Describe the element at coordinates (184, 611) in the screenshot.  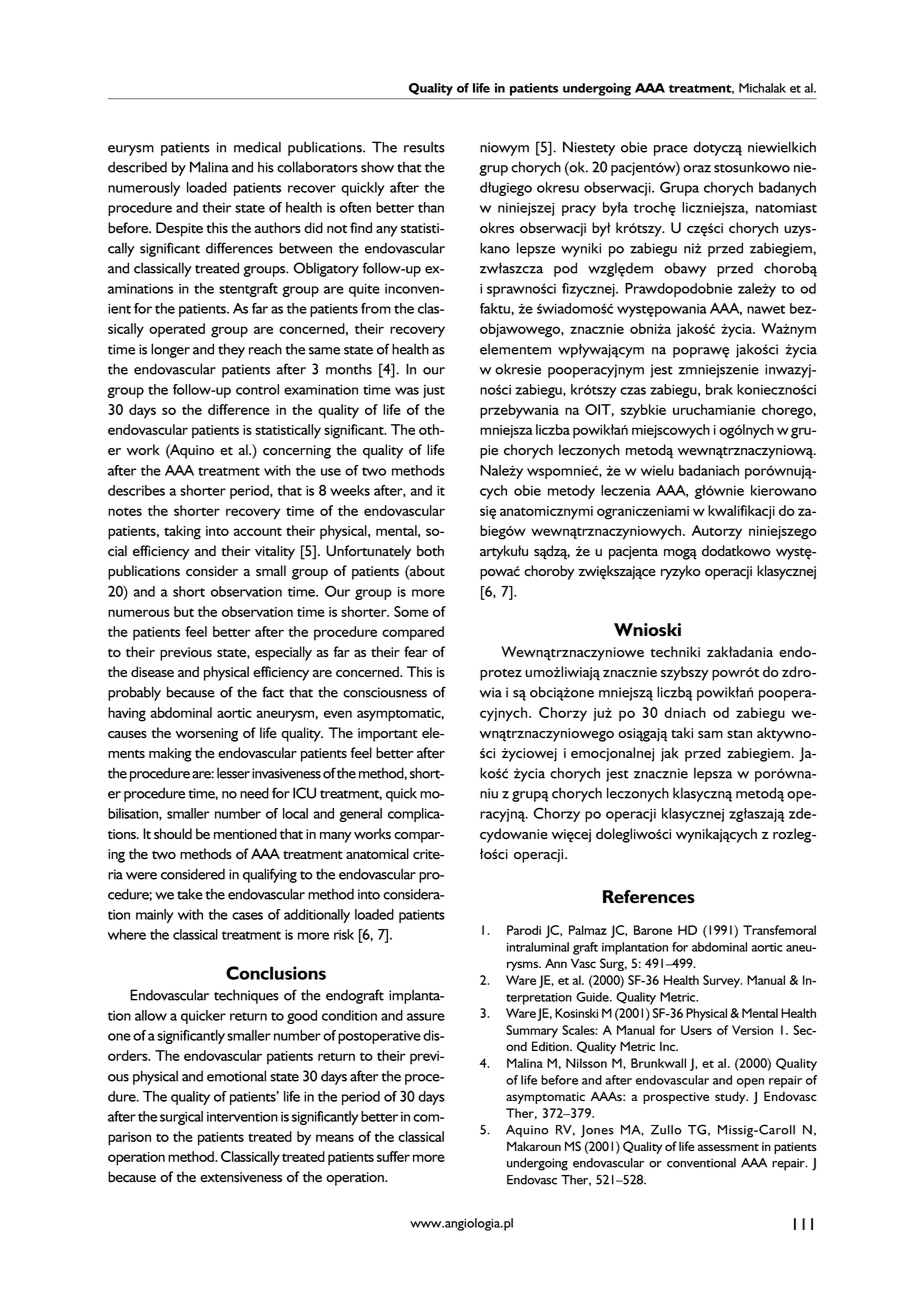
I see `but` at that location.
